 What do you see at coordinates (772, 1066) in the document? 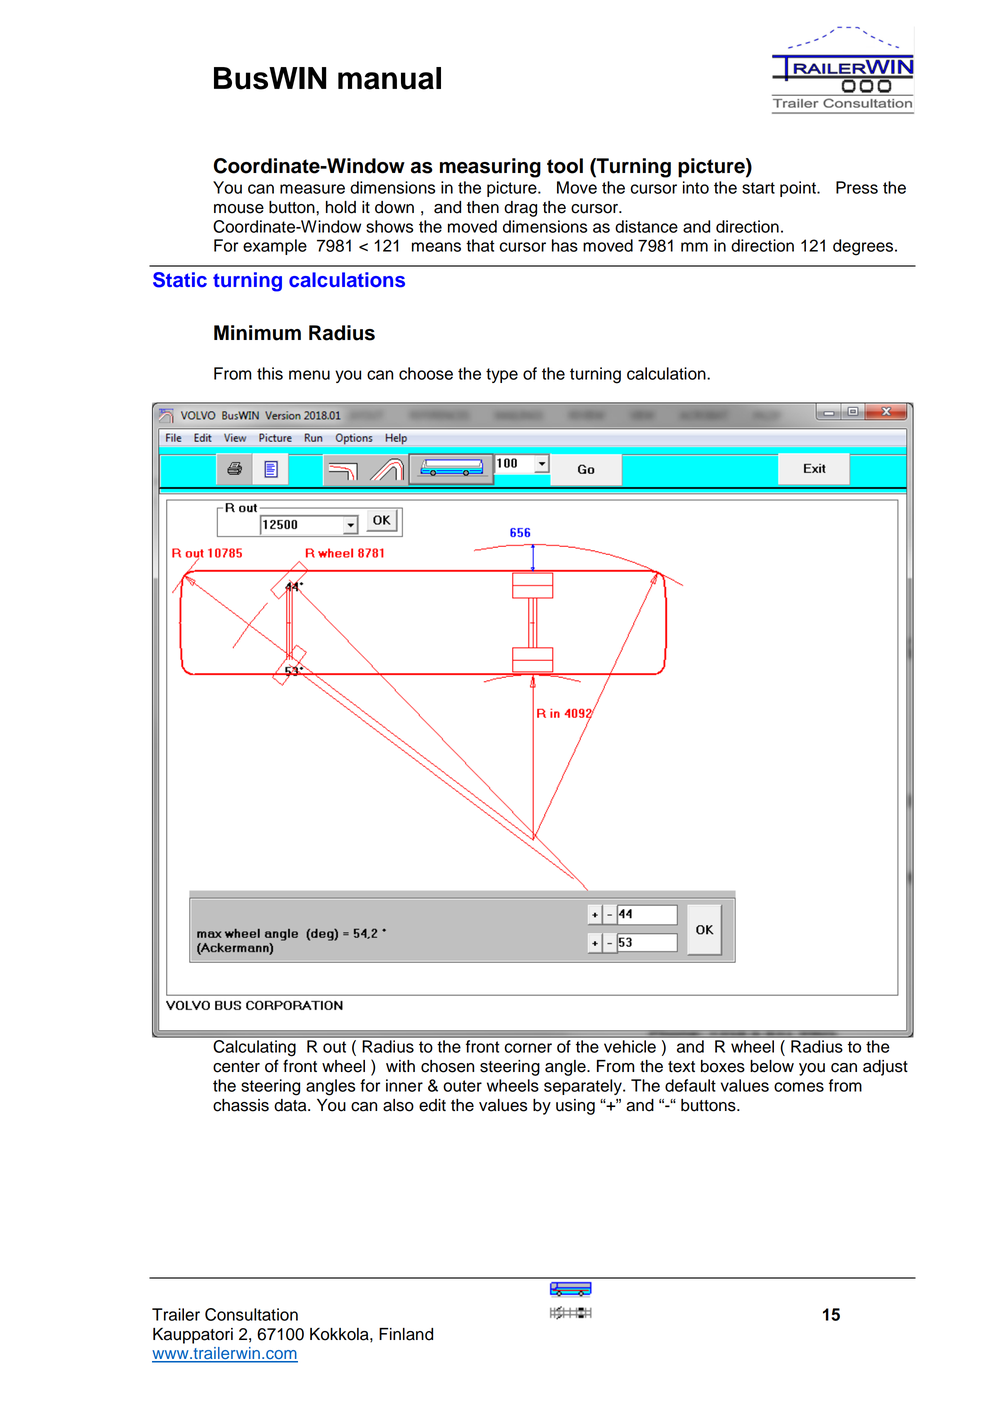
I see `below` at bounding box center [772, 1066].
